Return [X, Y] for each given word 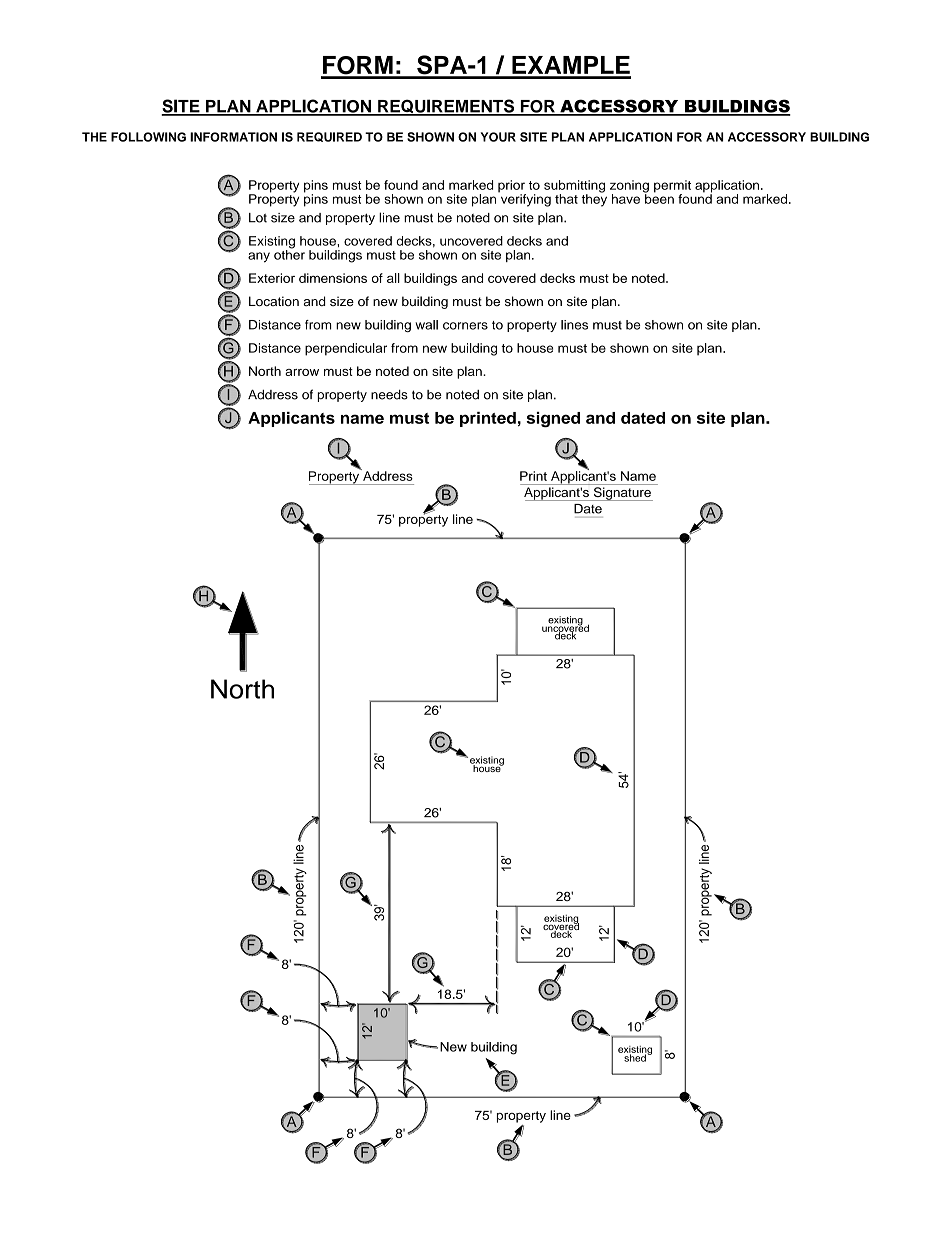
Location [274, 301]
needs [389, 395]
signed [553, 419]
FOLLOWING [148, 137]
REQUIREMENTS [446, 107]
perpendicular [346, 349]
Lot [258, 218]
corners [465, 326]
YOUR [498, 137]
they [594, 199]
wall [426, 325]
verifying [525, 199]
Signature [622, 494]
